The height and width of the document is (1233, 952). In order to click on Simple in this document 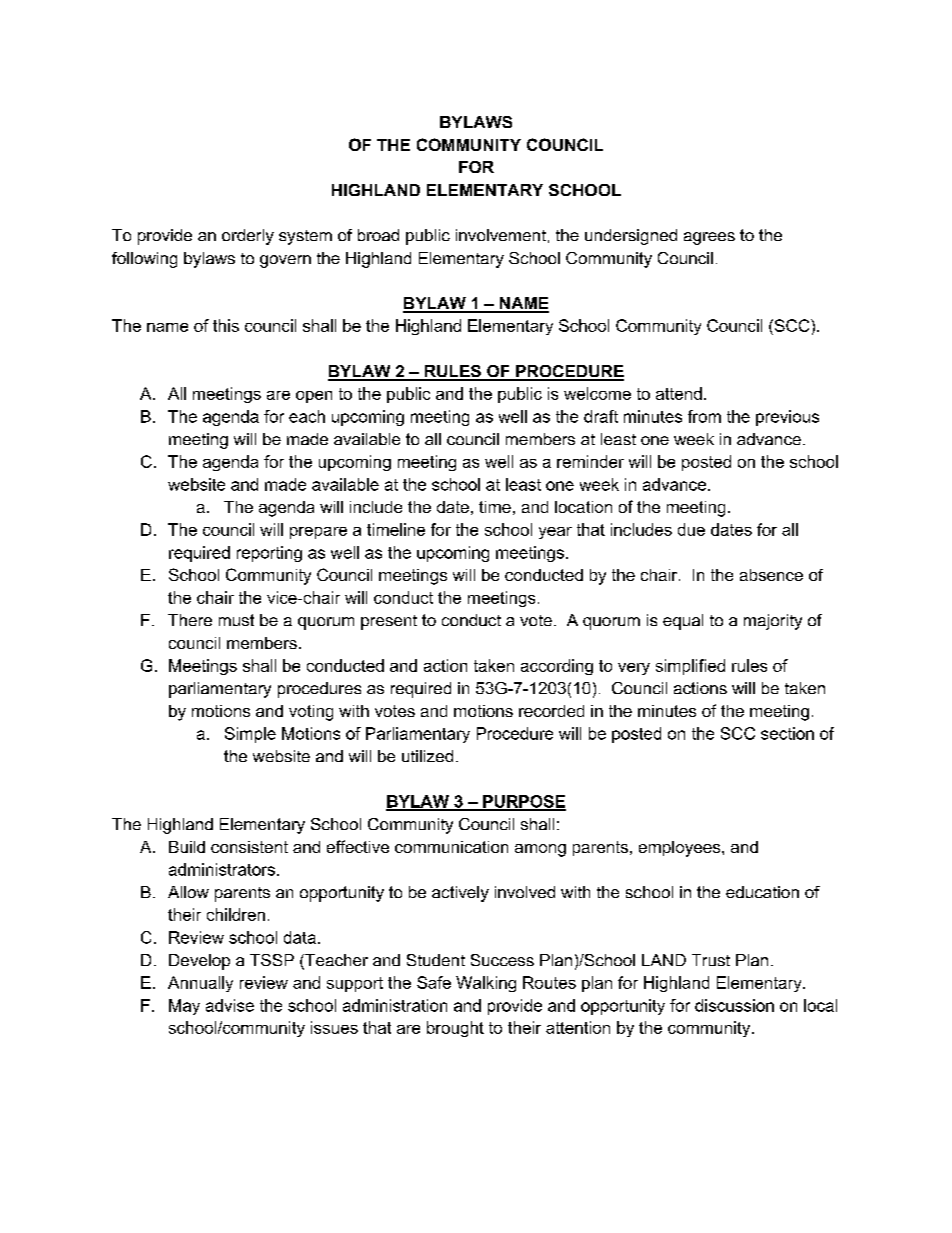, I will do `click(250, 735)`.
